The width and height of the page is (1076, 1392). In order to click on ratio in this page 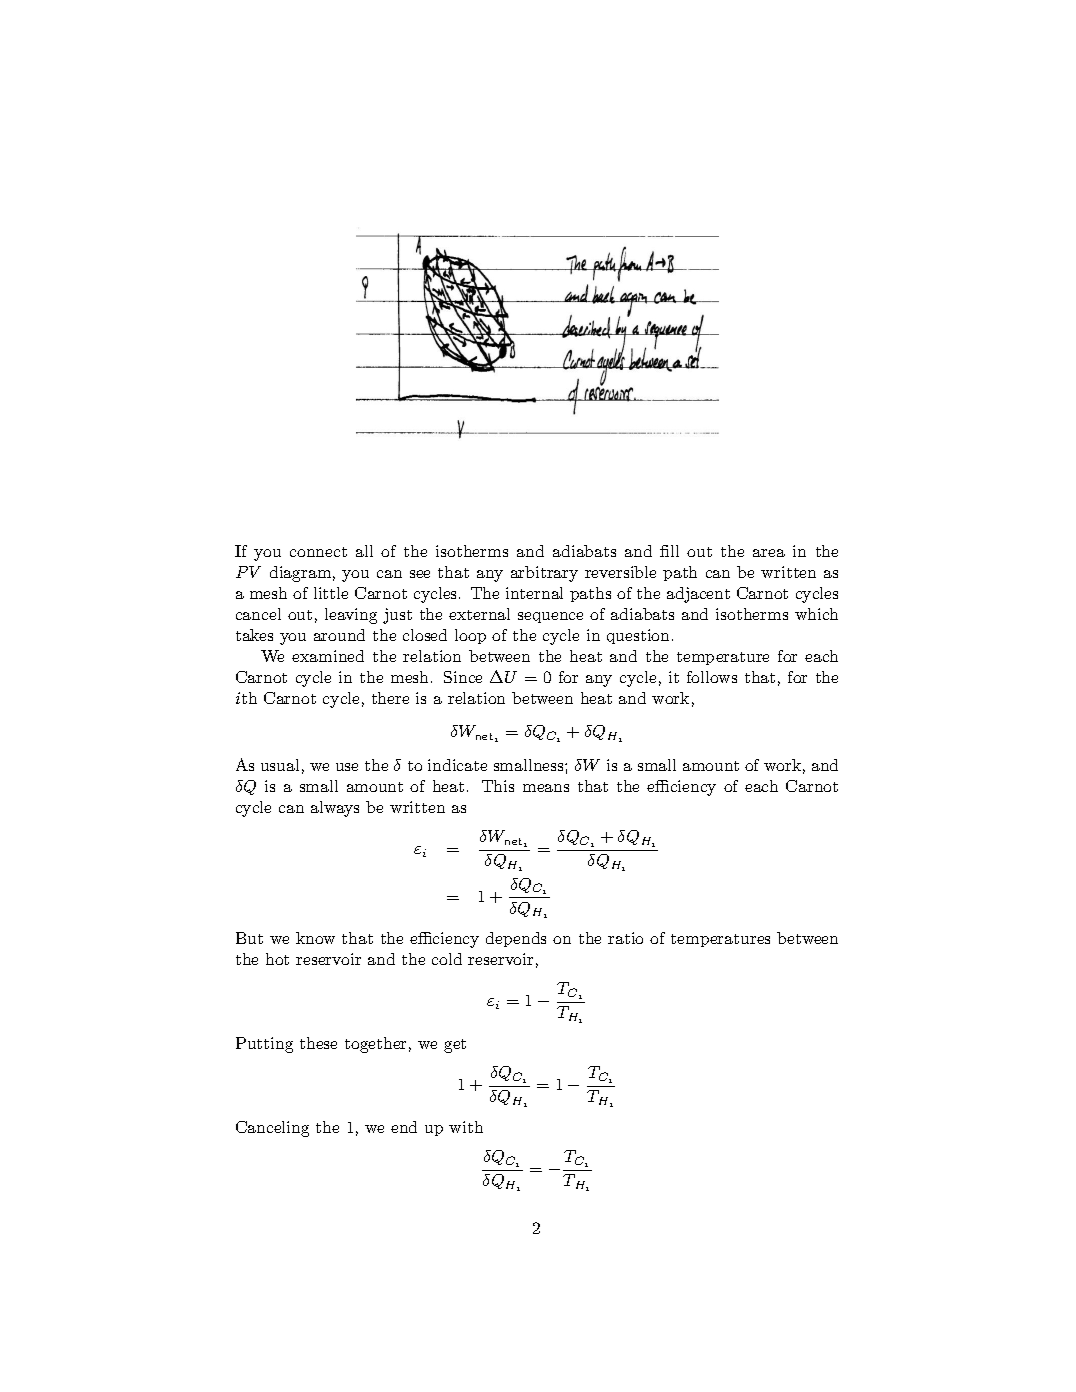, I will do `click(625, 938)`.
